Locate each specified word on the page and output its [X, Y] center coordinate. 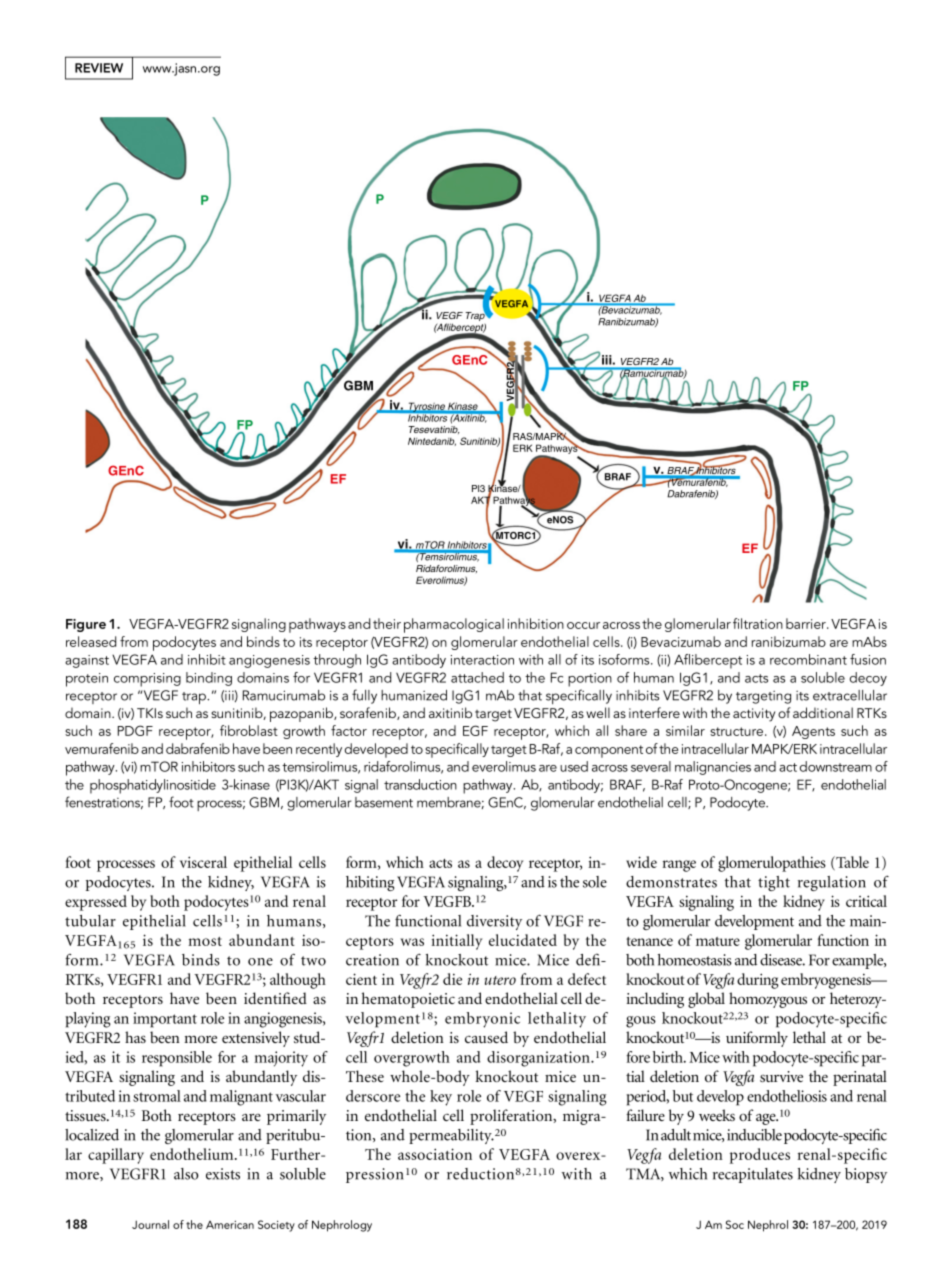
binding [209, 679]
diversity [494, 922]
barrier [807, 623]
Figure [86, 625]
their [387, 623]
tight [774, 883]
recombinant [808, 659]
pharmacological [454, 625]
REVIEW [99, 68]
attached [477, 677]
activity [754, 715]
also [186, 1174]
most [205, 941]
